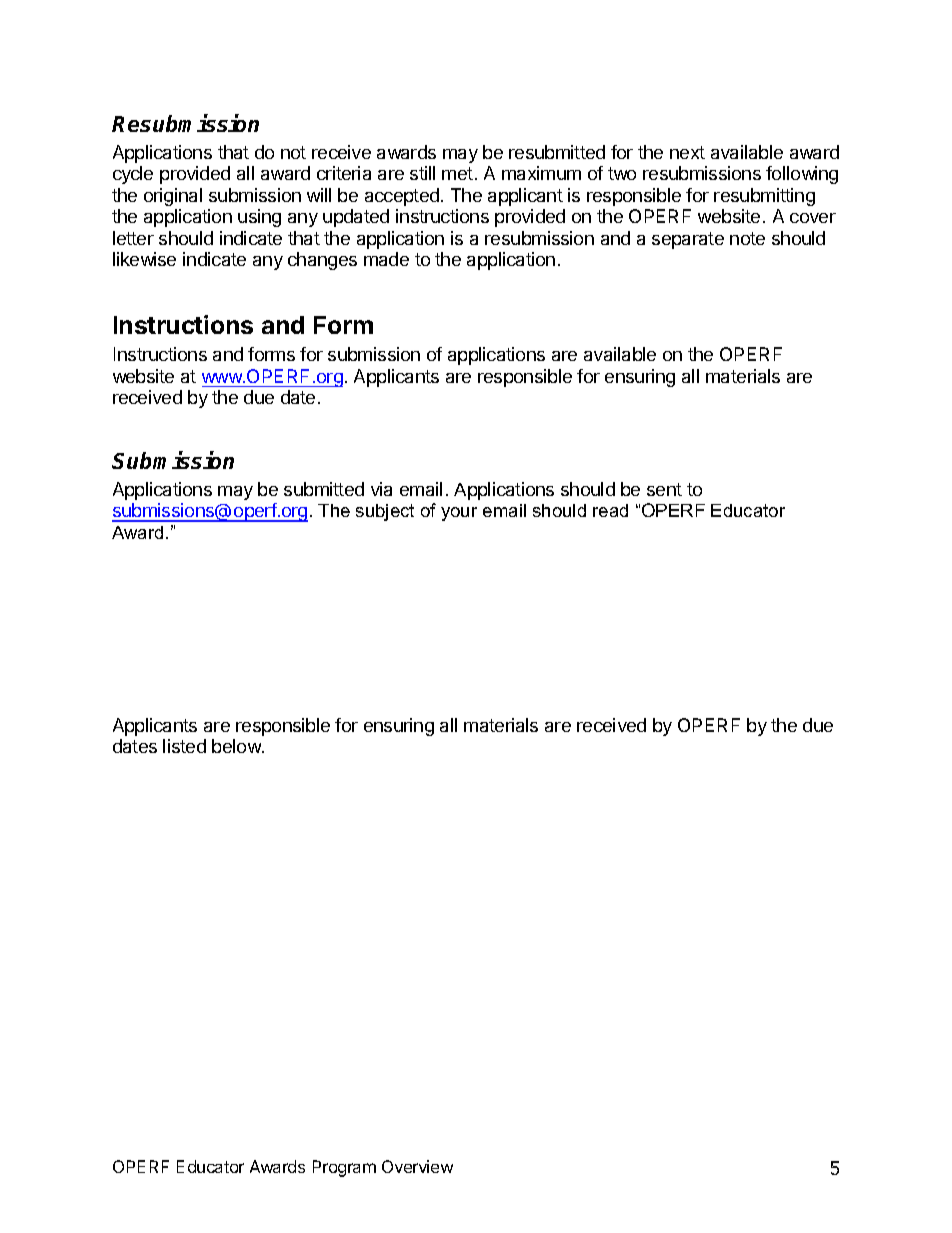  Describe the element at coordinates (459, 514) in the screenshot. I see `your` at that location.
